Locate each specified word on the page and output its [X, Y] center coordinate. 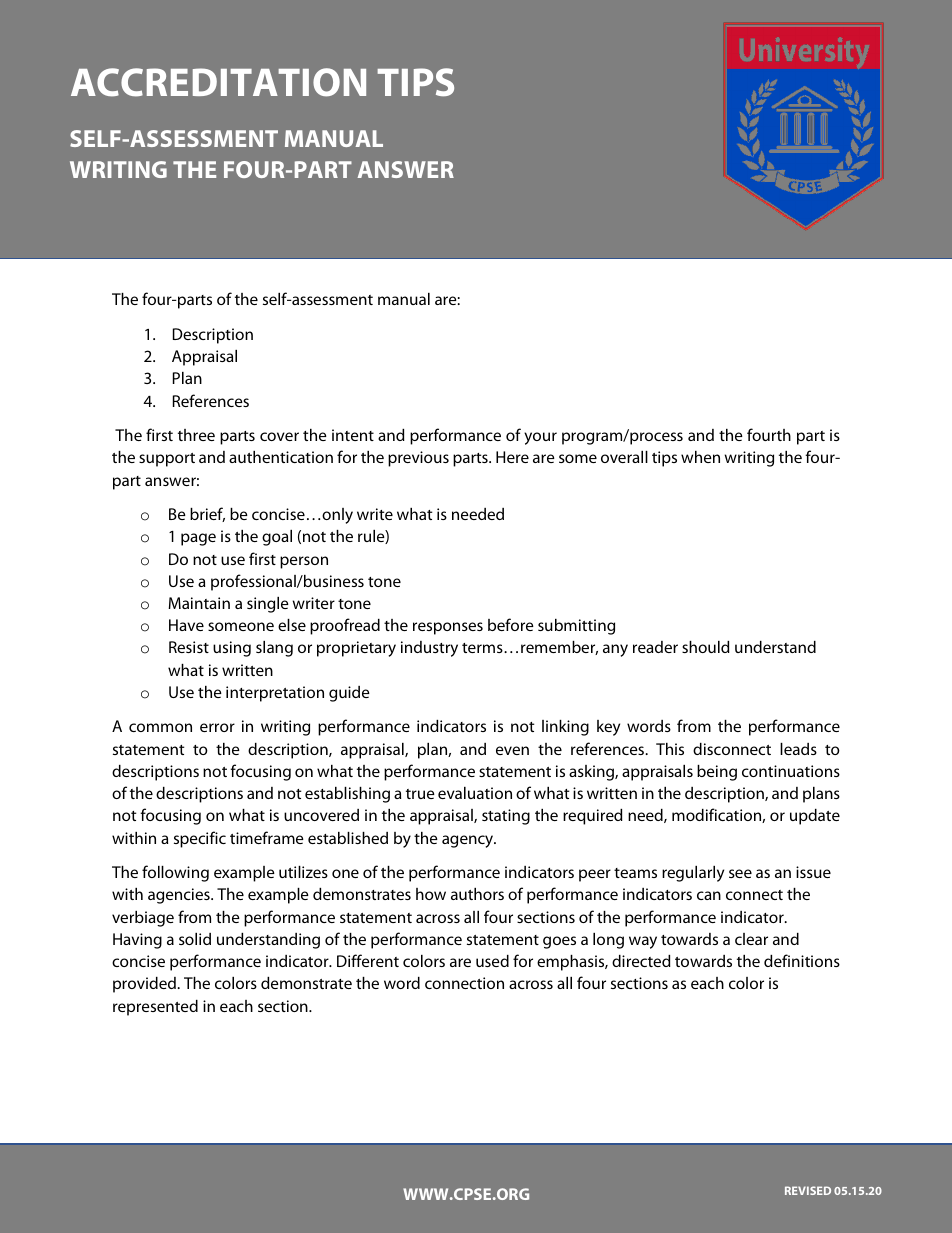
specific [200, 839]
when [700, 457]
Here [512, 457]
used [492, 961]
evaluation [475, 793]
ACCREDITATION [218, 82]
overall [624, 457]
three [196, 435]
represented [155, 1008]
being [717, 773]
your [540, 438]
